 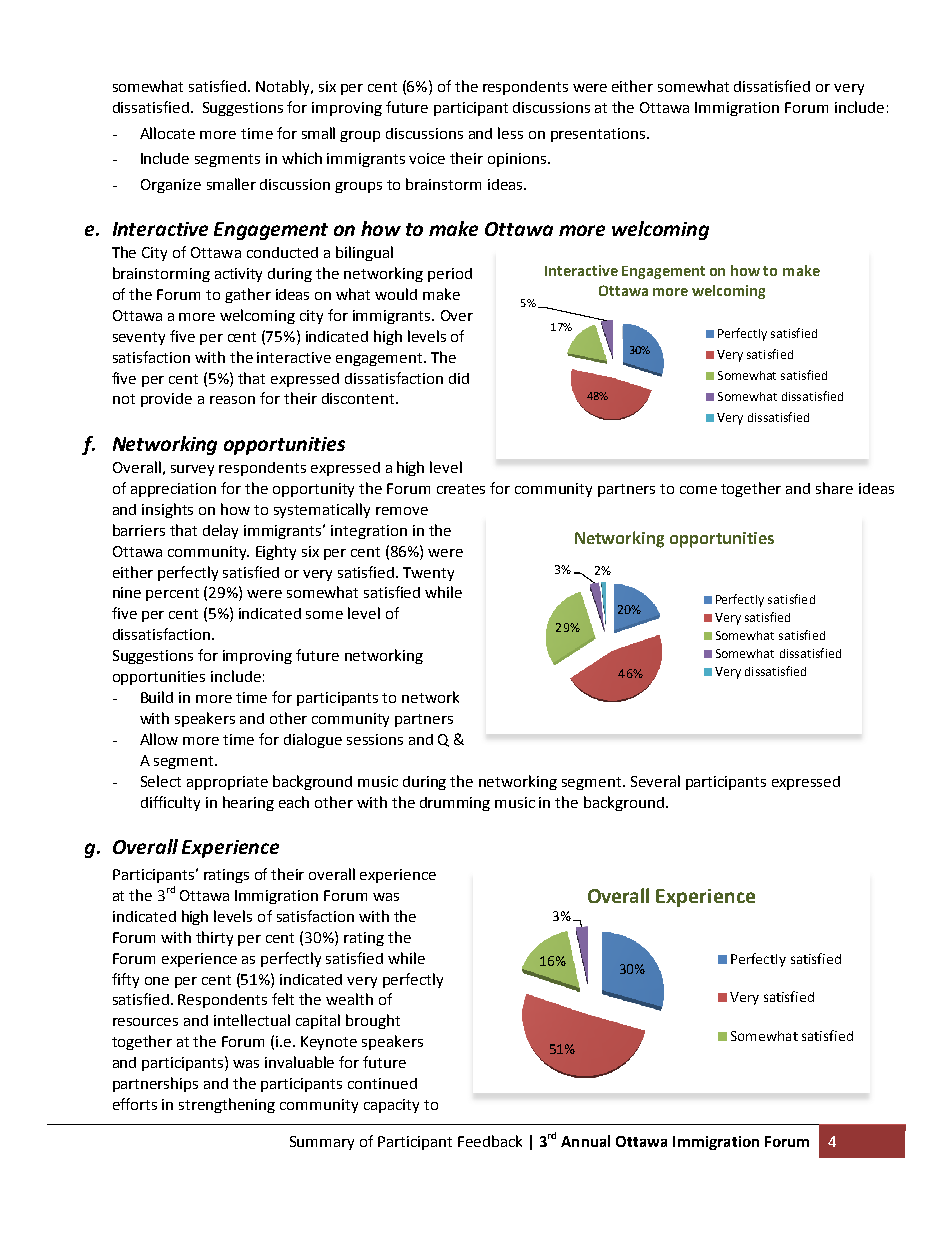 What do you see at coordinates (455, 804) in the document?
I see `drumming` at bounding box center [455, 804].
